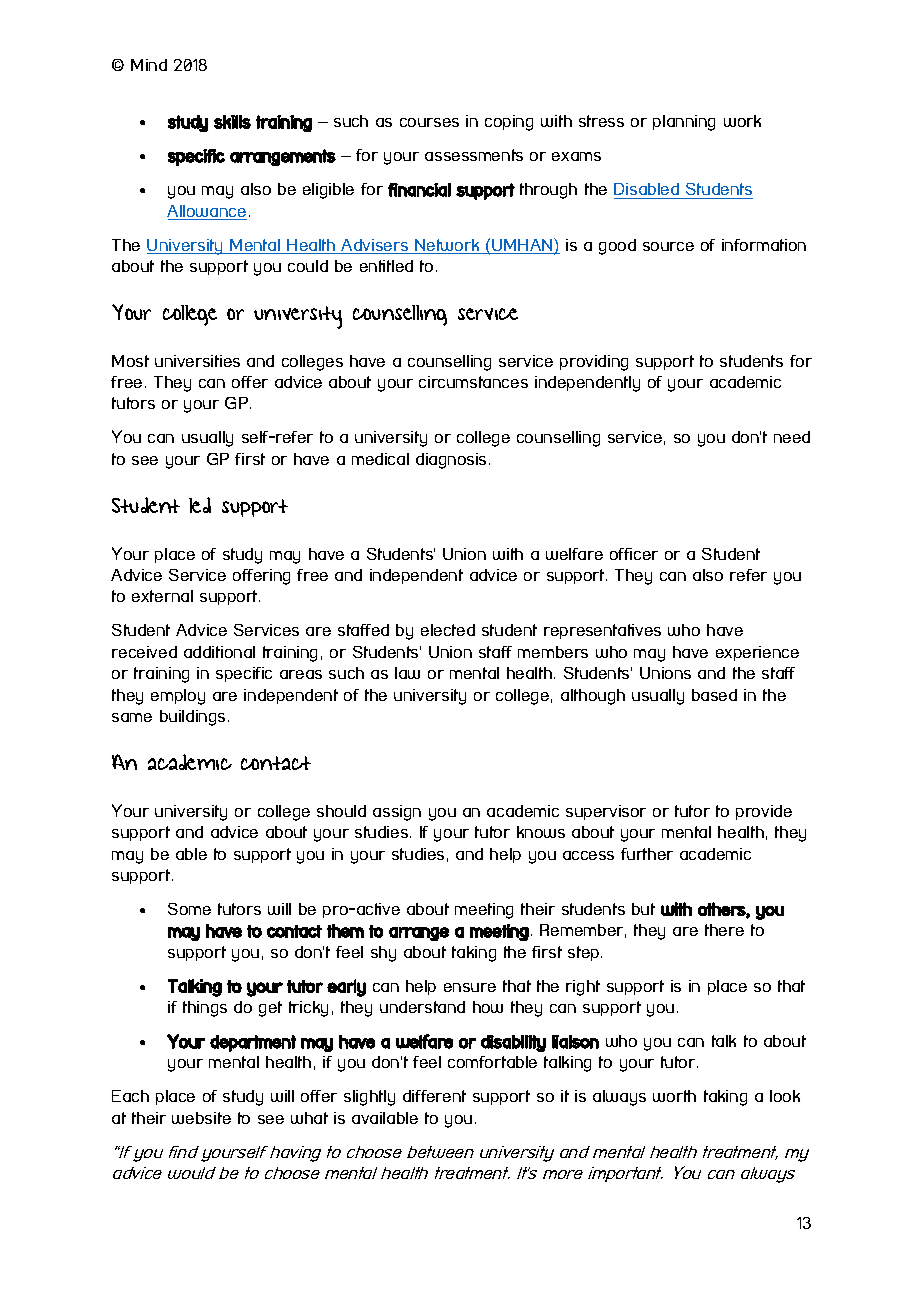 This document has width=924, height=1308. Describe the element at coordinates (201, 1118) in the document. I see `website` at that location.
